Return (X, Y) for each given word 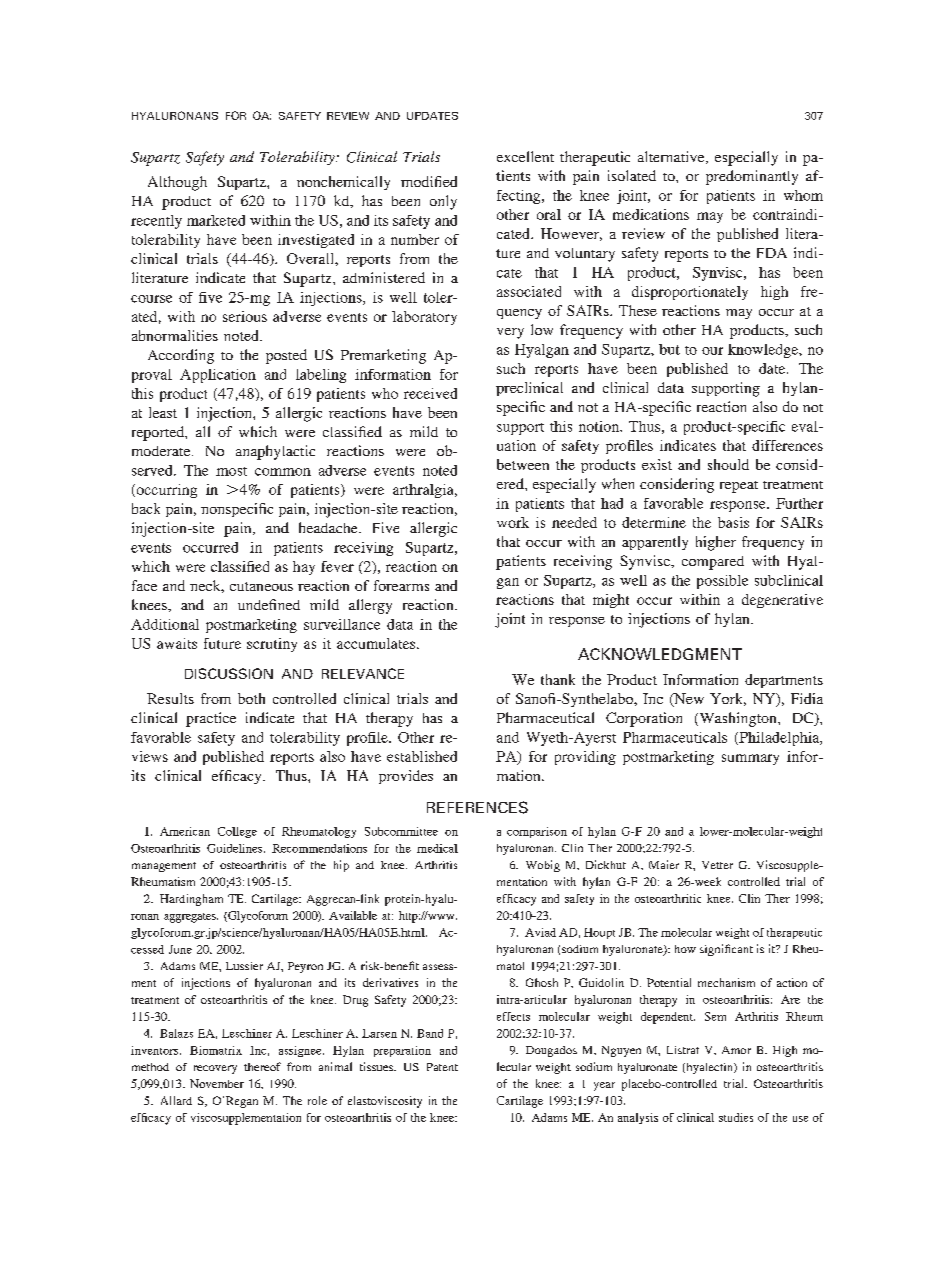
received (430, 393)
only (443, 202)
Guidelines (236, 848)
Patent (442, 1067)
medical (437, 848)
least (163, 412)
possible (722, 582)
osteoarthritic (668, 898)
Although (177, 183)
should (728, 464)
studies (736, 1117)
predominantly (752, 177)
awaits (177, 643)
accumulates (377, 643)
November (217, 1083)
